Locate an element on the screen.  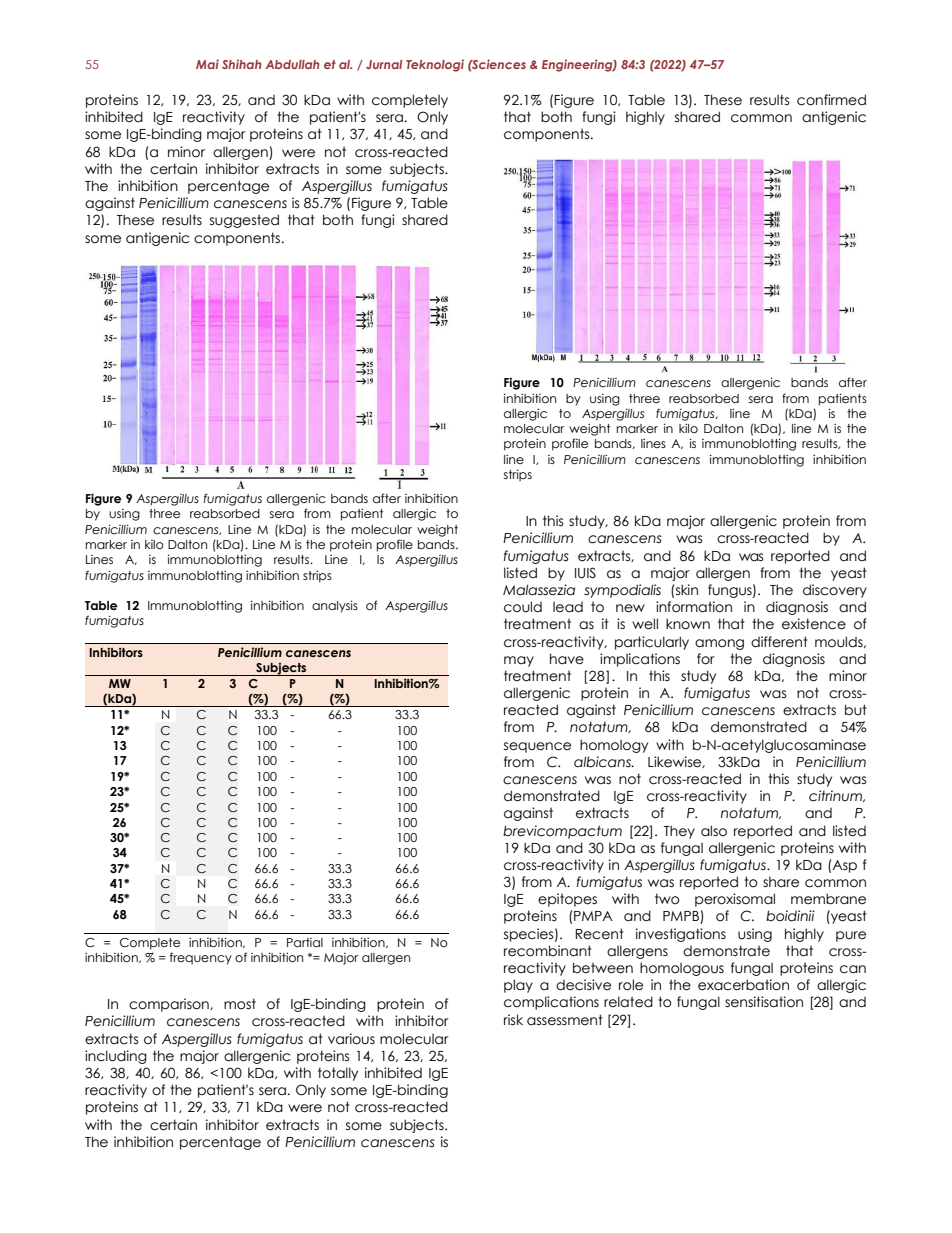
comparison is located at coordinates (170, 1005).
